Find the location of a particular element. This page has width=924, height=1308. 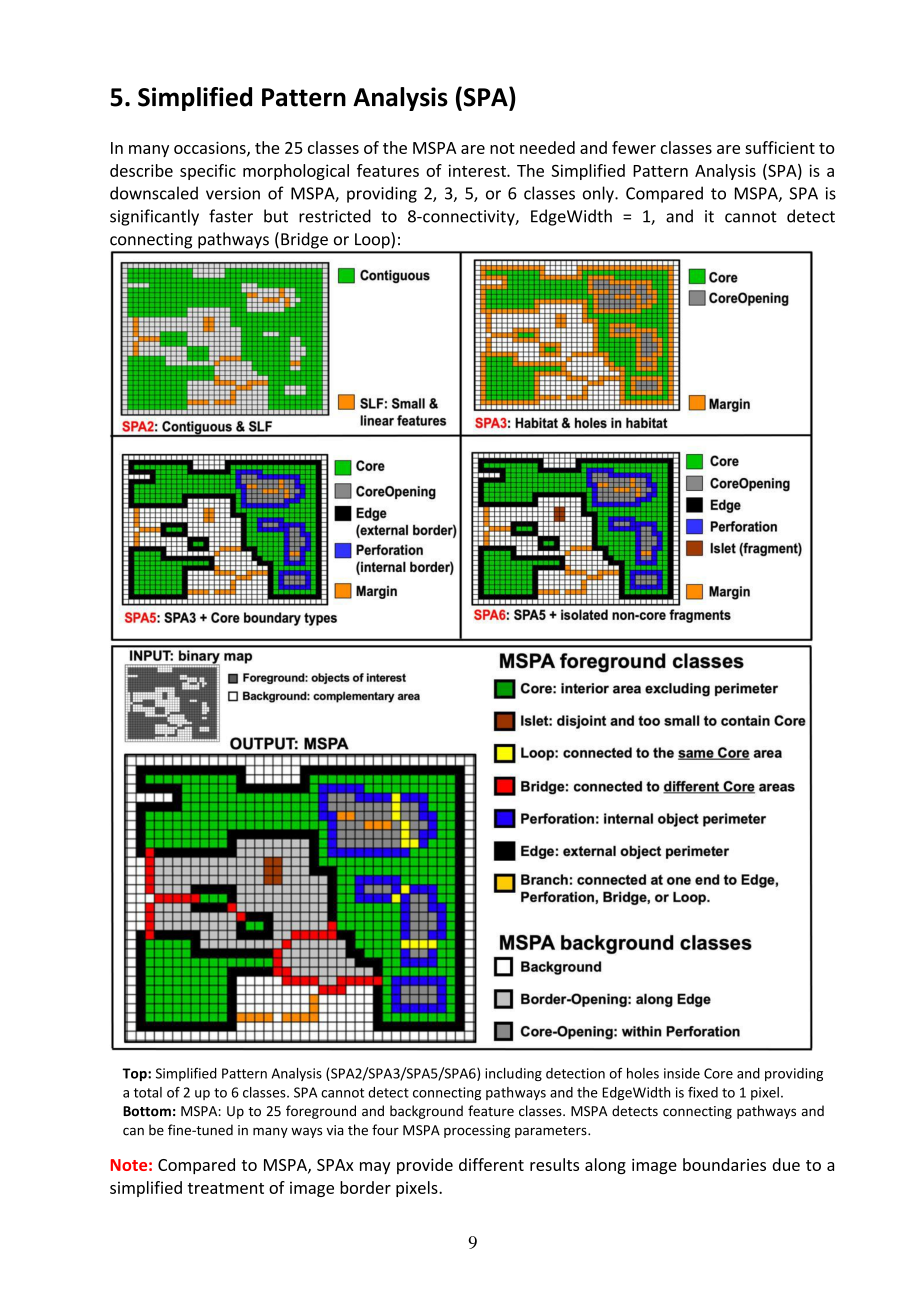

including is located at coordinates (513, 1074).
